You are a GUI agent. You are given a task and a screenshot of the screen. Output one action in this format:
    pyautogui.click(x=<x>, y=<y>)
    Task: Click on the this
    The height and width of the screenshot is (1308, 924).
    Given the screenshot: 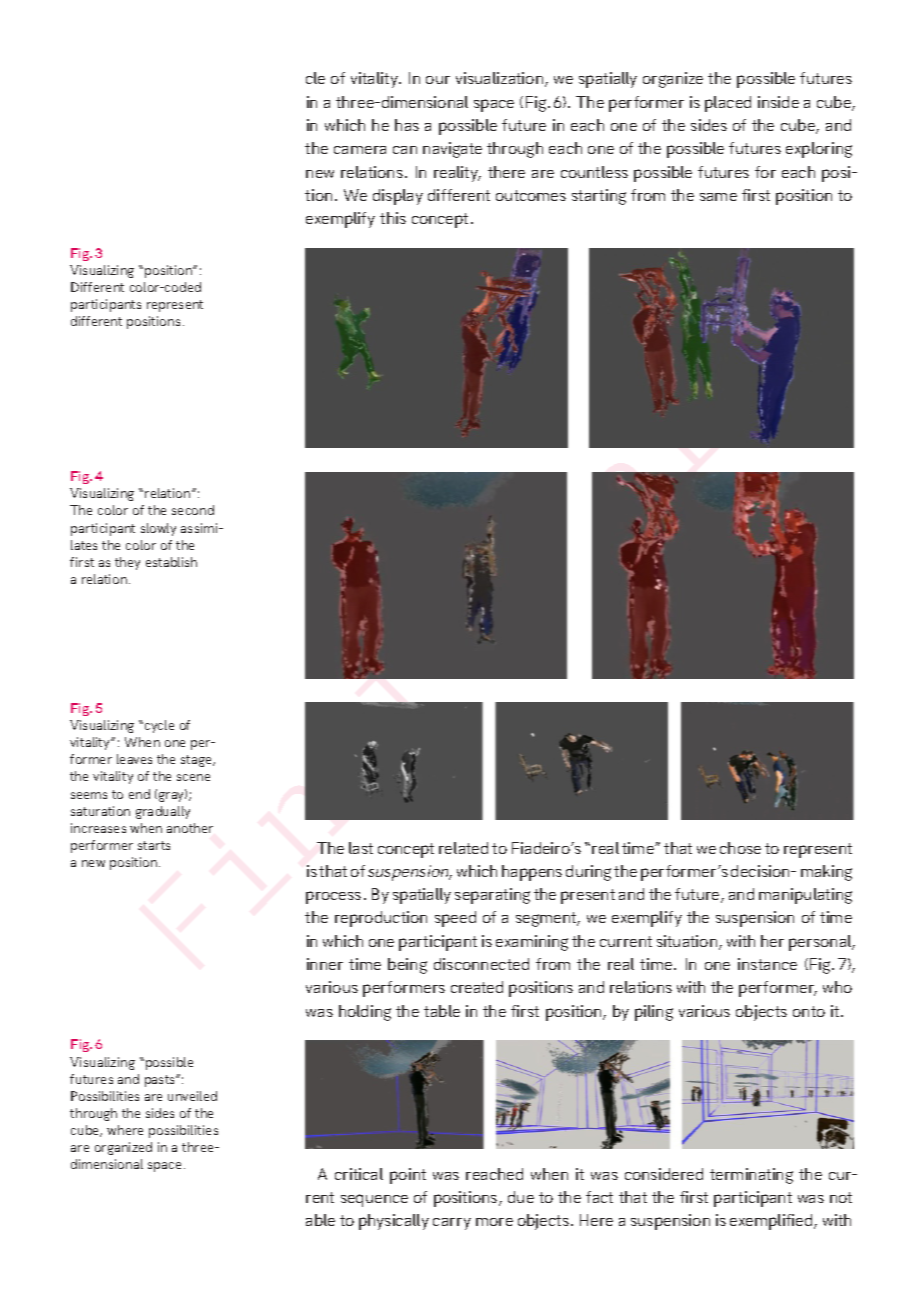 What is the action you would take?
    pyautogui.click(x=393, y=218)
